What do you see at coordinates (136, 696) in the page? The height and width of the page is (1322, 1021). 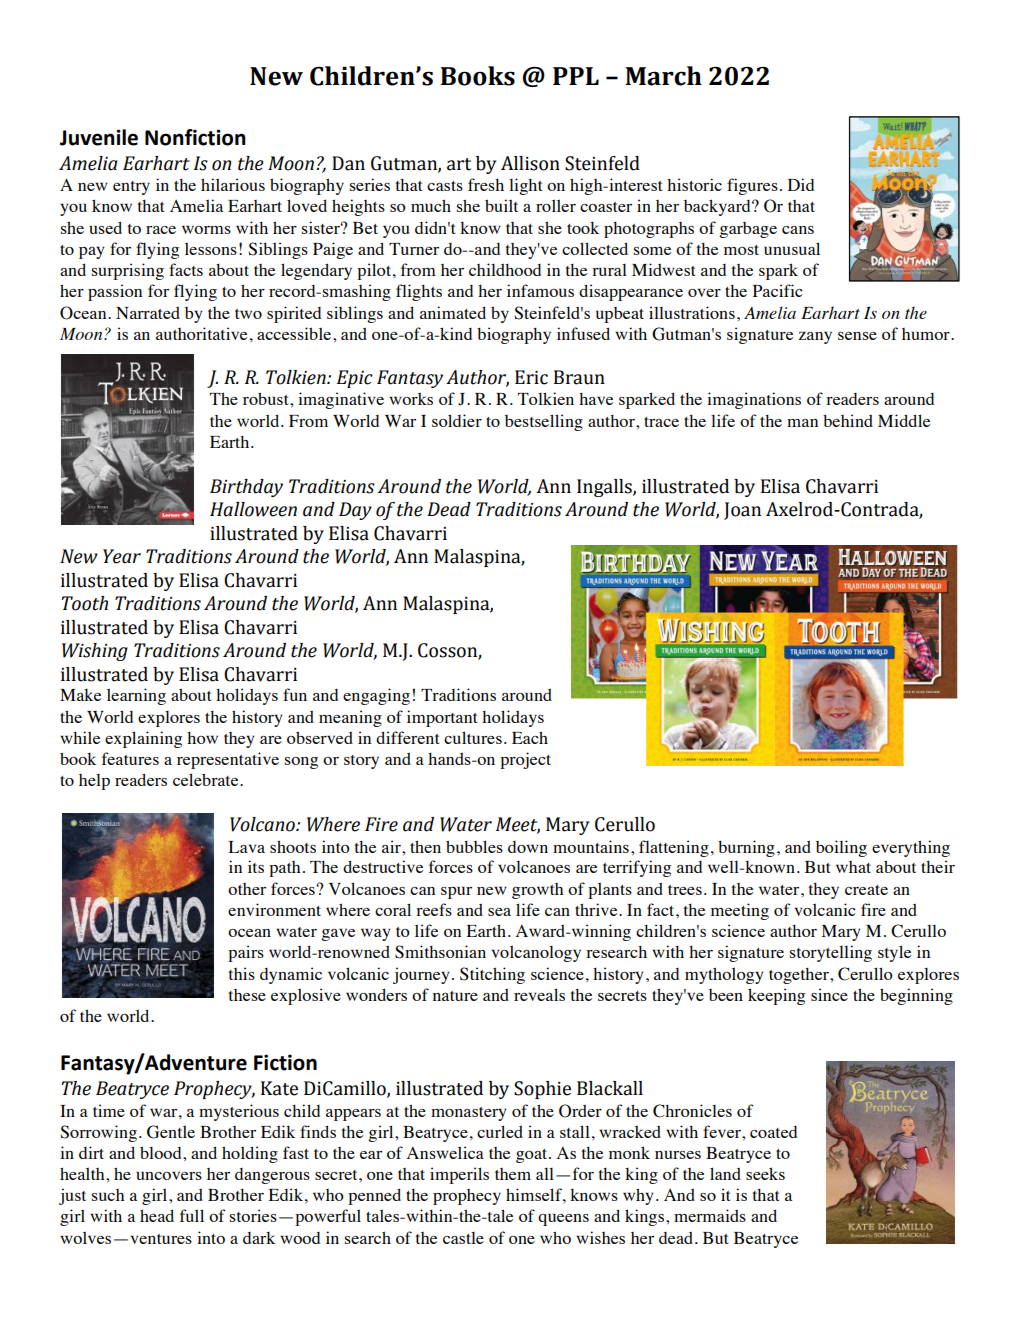 I see `learning` at bounding box center [136, 696].
